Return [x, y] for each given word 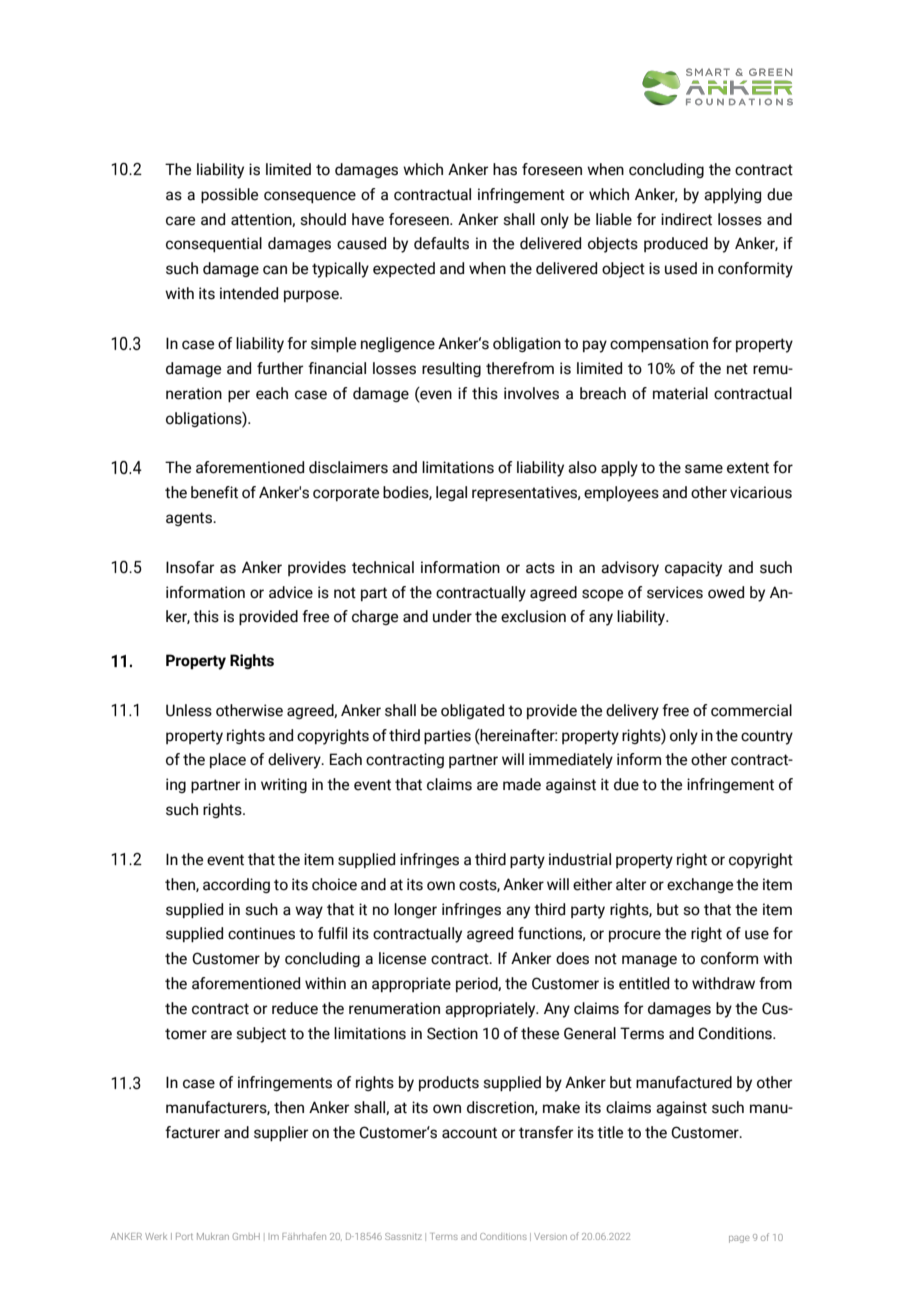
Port [184, 1236]
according [236, 885]
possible [229, 196]
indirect [686, 219]
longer [415, 910]
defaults [441, 243]
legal [451, 493]
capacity [693, 569]
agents [190, 519]
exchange [700, 885]
